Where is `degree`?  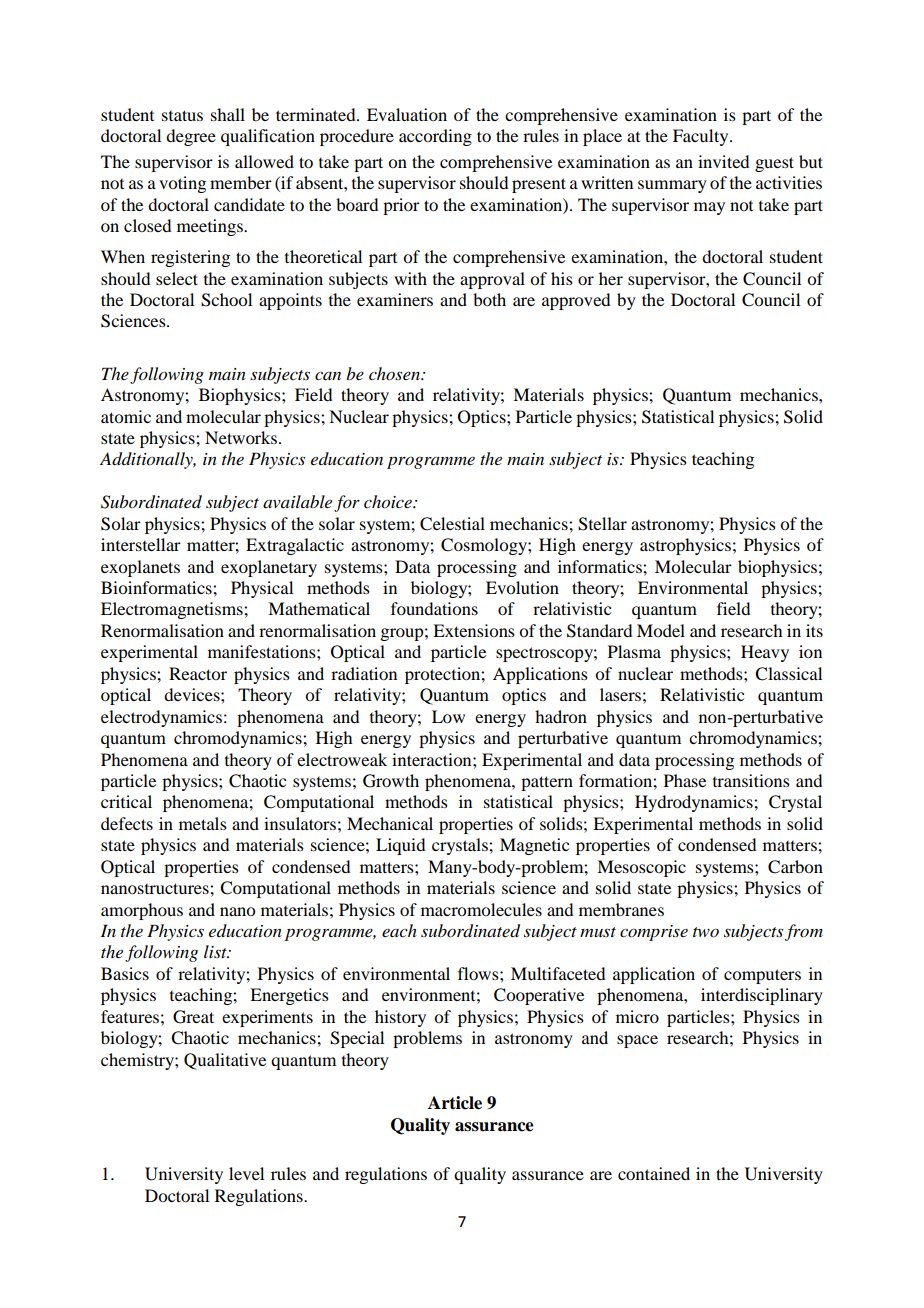 degree is located at coordinates (191, 137).
